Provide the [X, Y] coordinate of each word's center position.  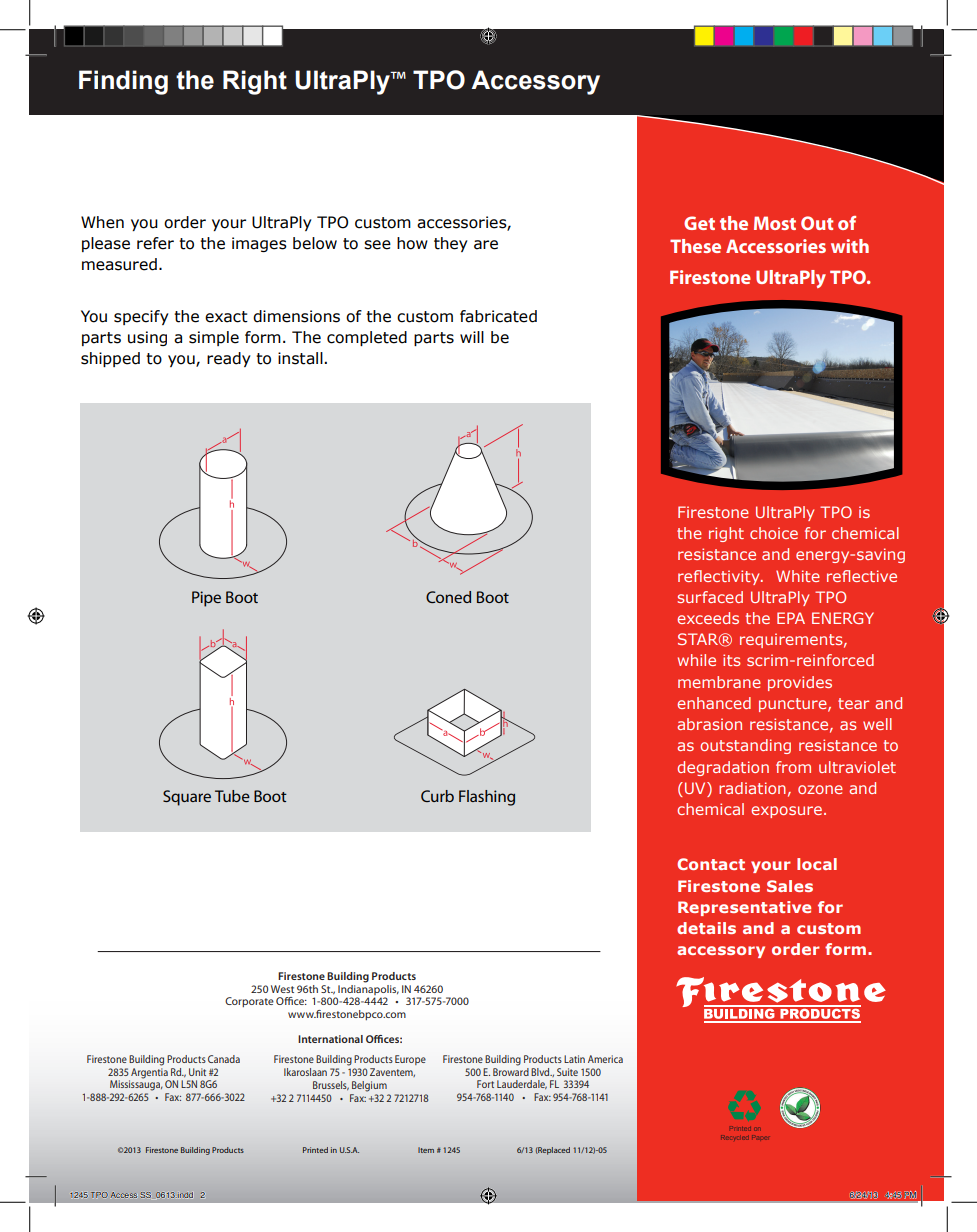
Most [775, 223]
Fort [485, 1084]
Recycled [735, 1137]
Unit [197, 1072]
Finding [123, 82]
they [451, 244]
